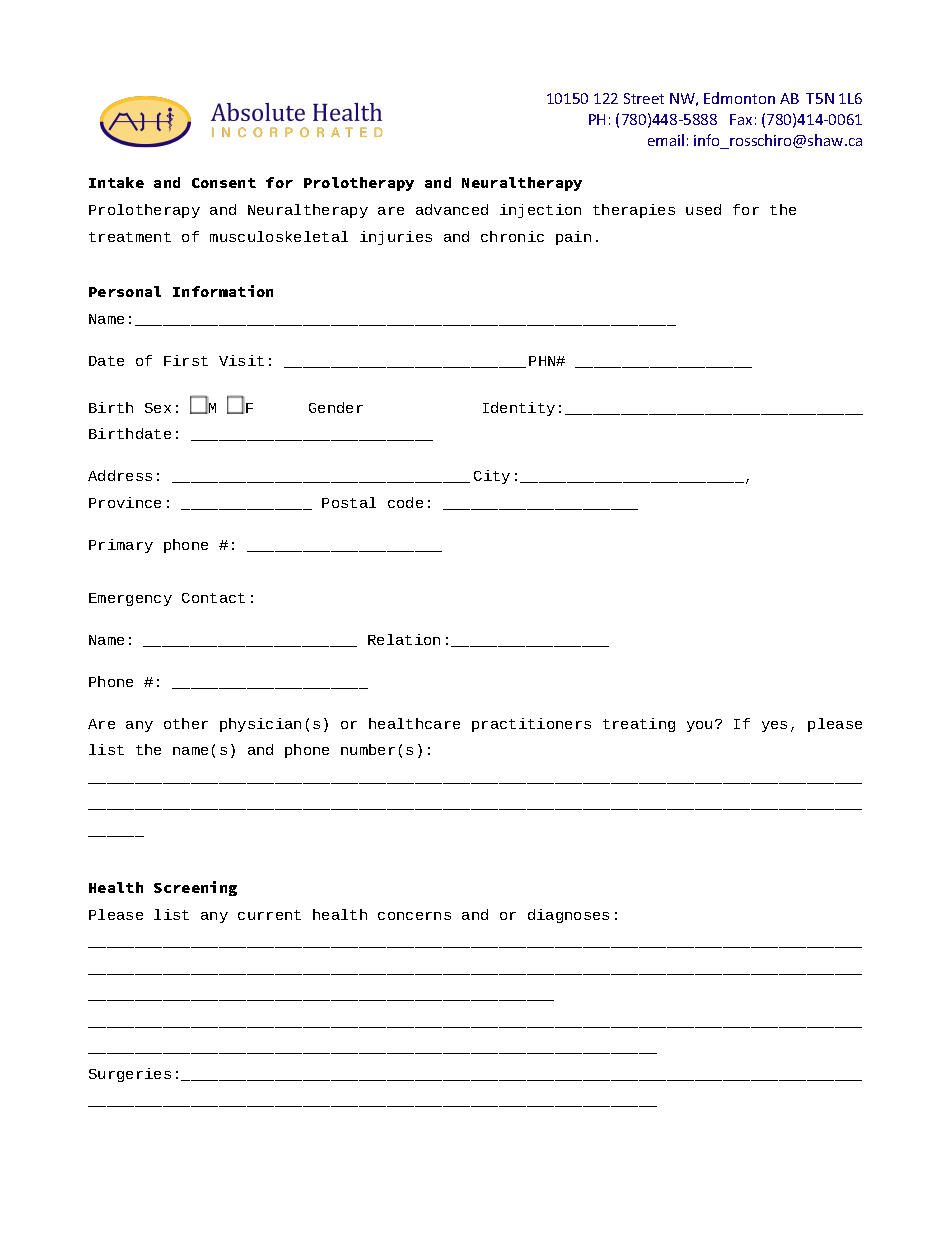 The image size is (952, 1233). What do you see at coordinates (414, 916) in the page?
I see `concerns` at bounding box center [414, 916].
